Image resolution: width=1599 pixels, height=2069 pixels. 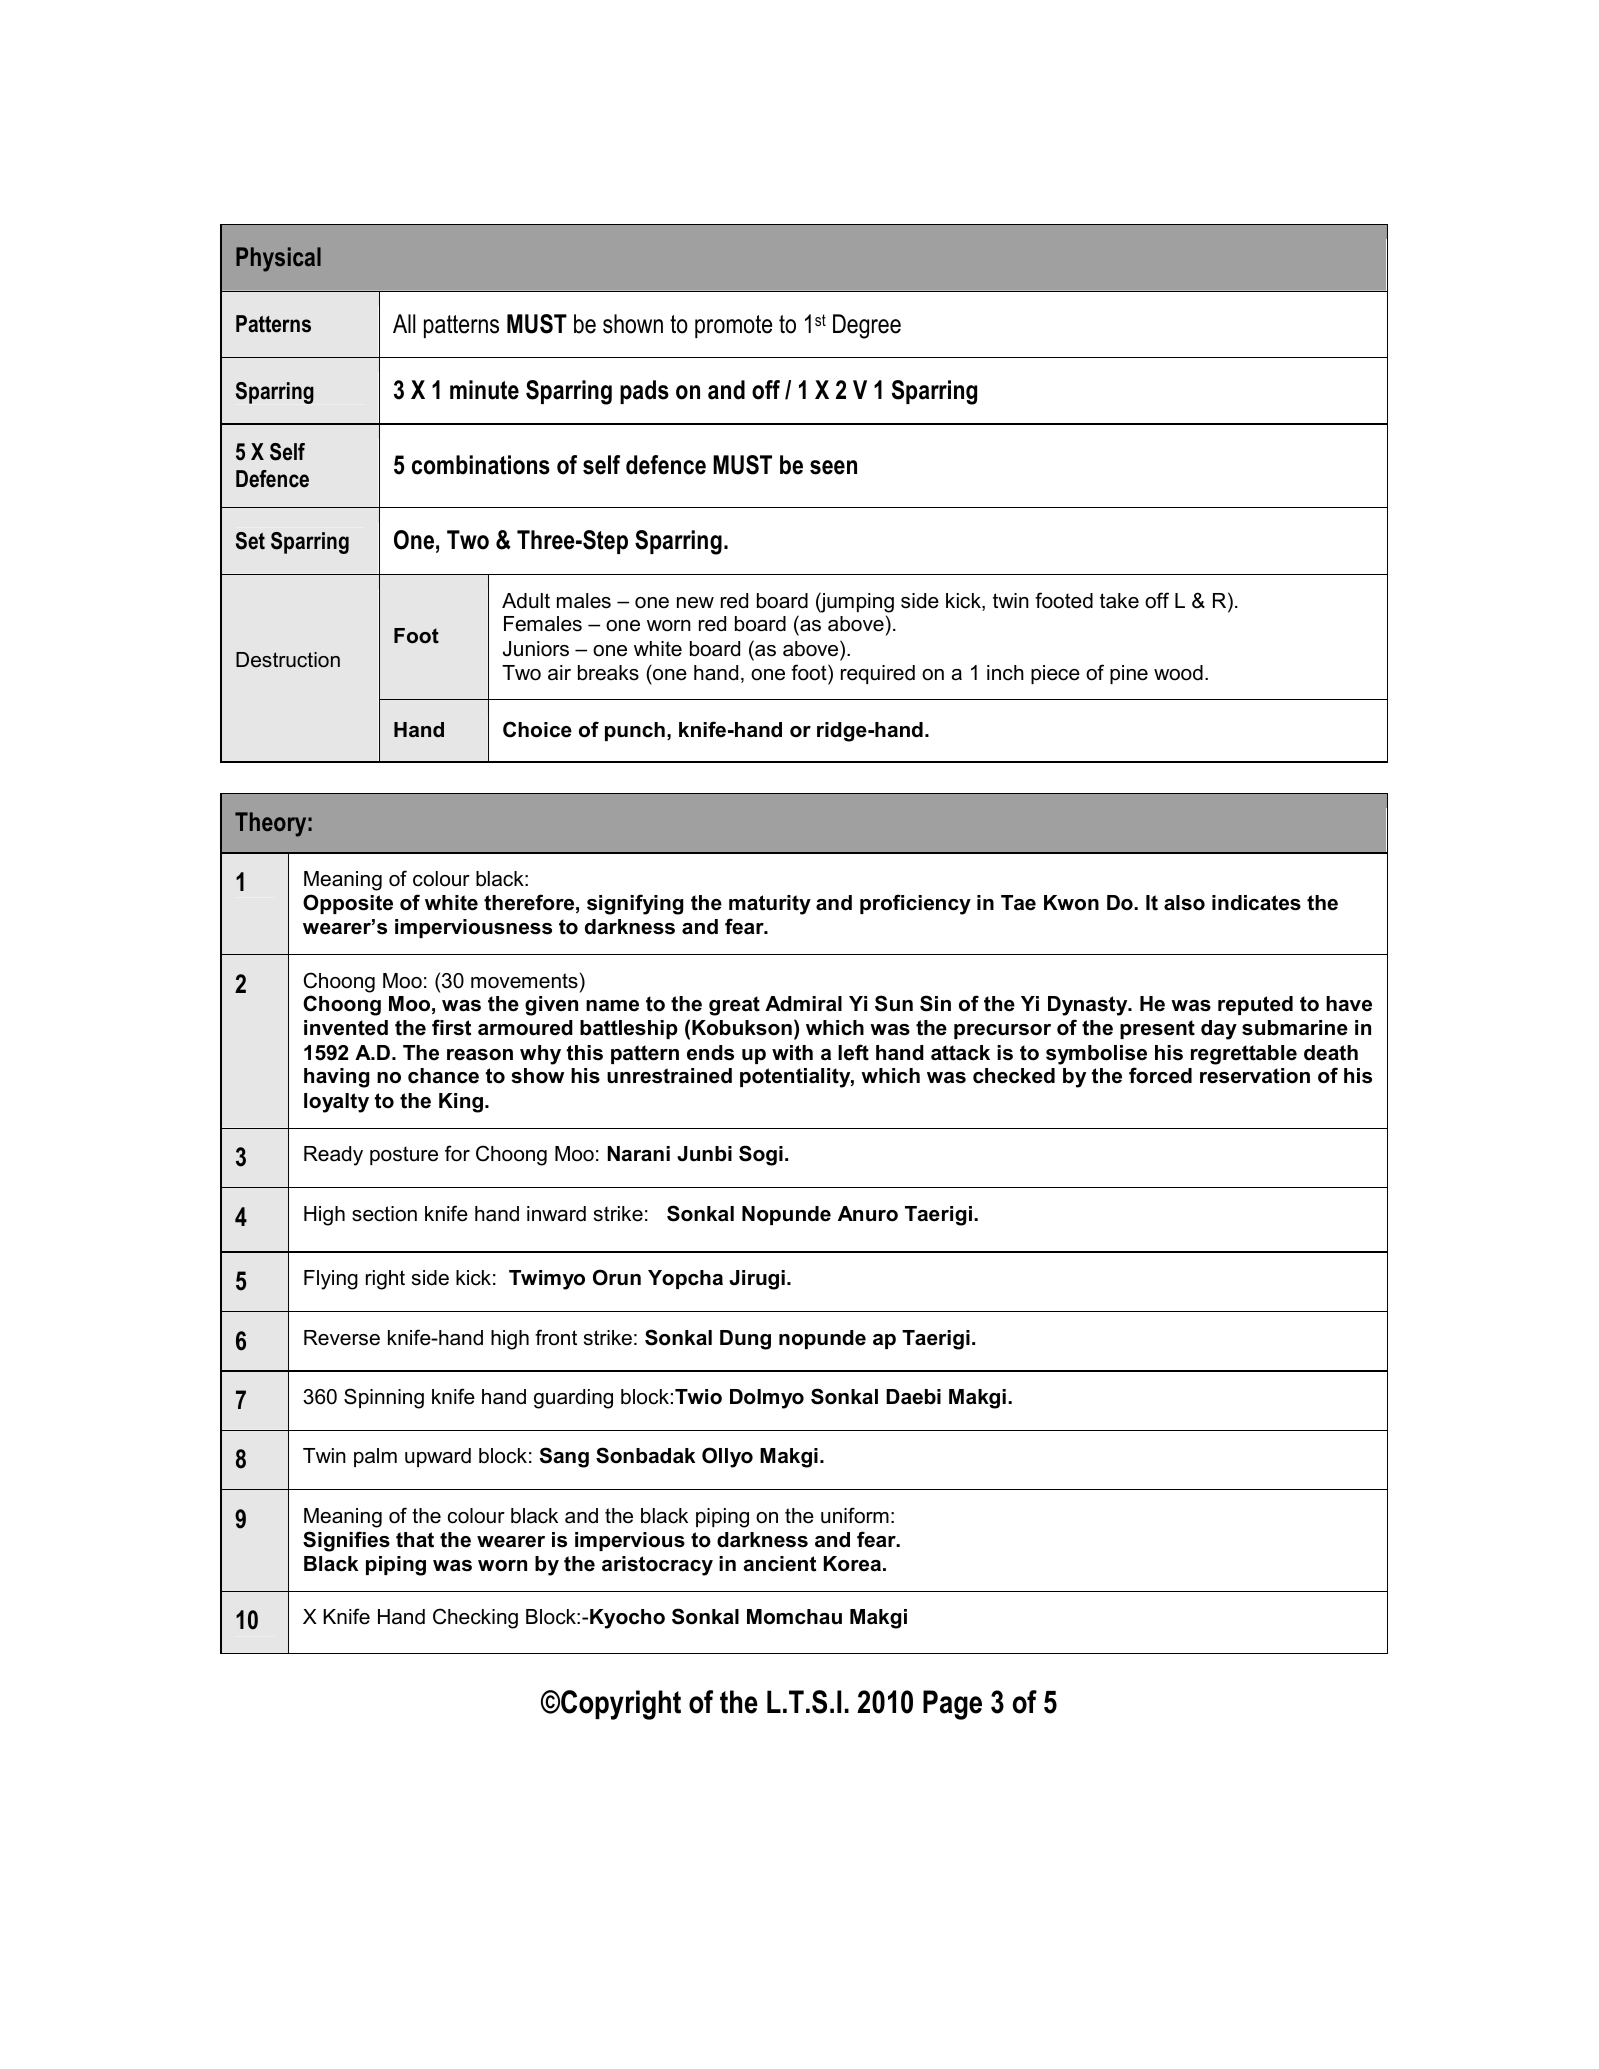 What do you see at coordinates (250, 541) in the page?
I see `Set` at bounding box center [250, 541].
